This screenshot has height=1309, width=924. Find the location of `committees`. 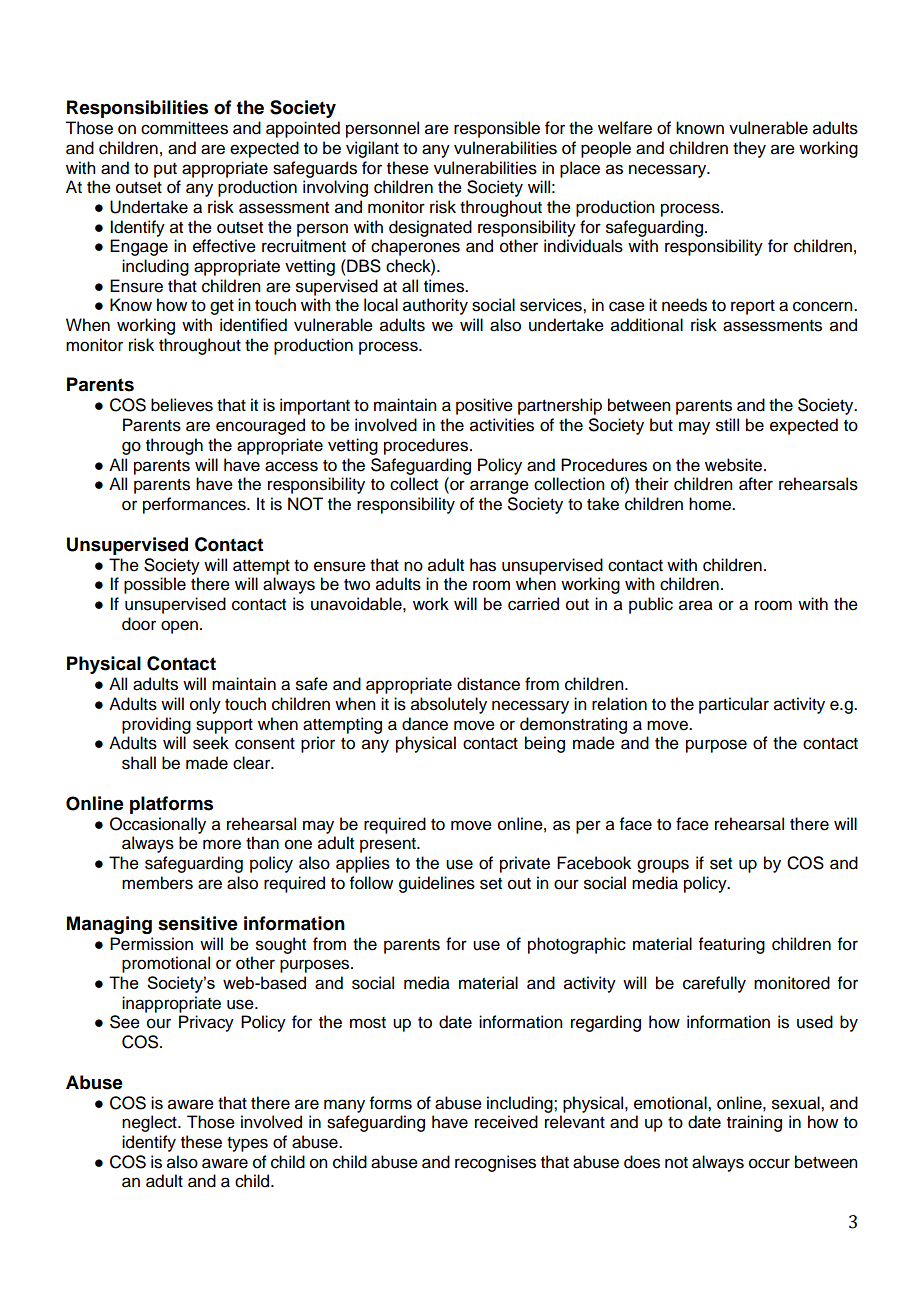

committees is located at coordinates (184, 128).
